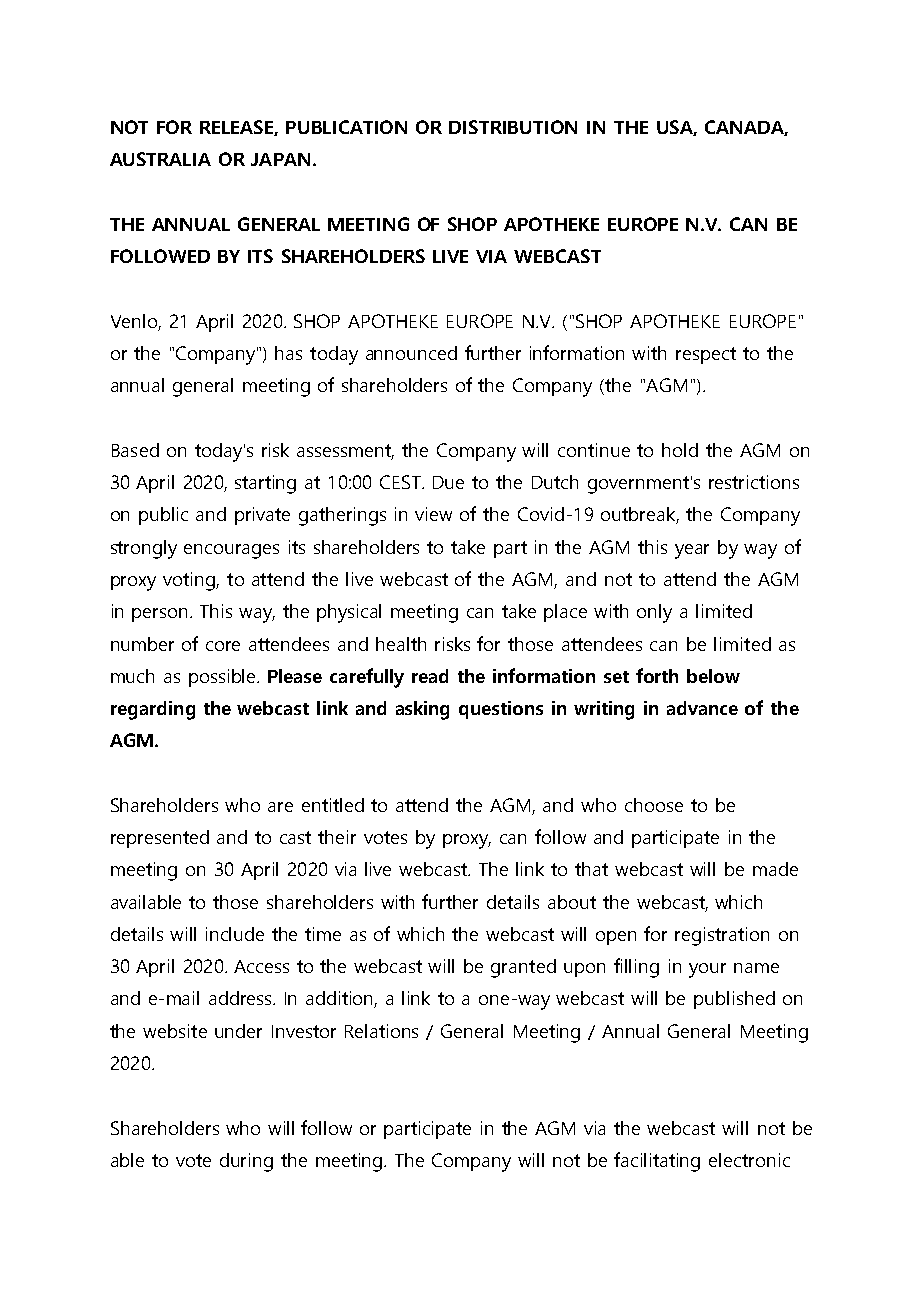 The height and width of the screenshot is (1309, 924). I want to click on represented, so click(160, 839).
